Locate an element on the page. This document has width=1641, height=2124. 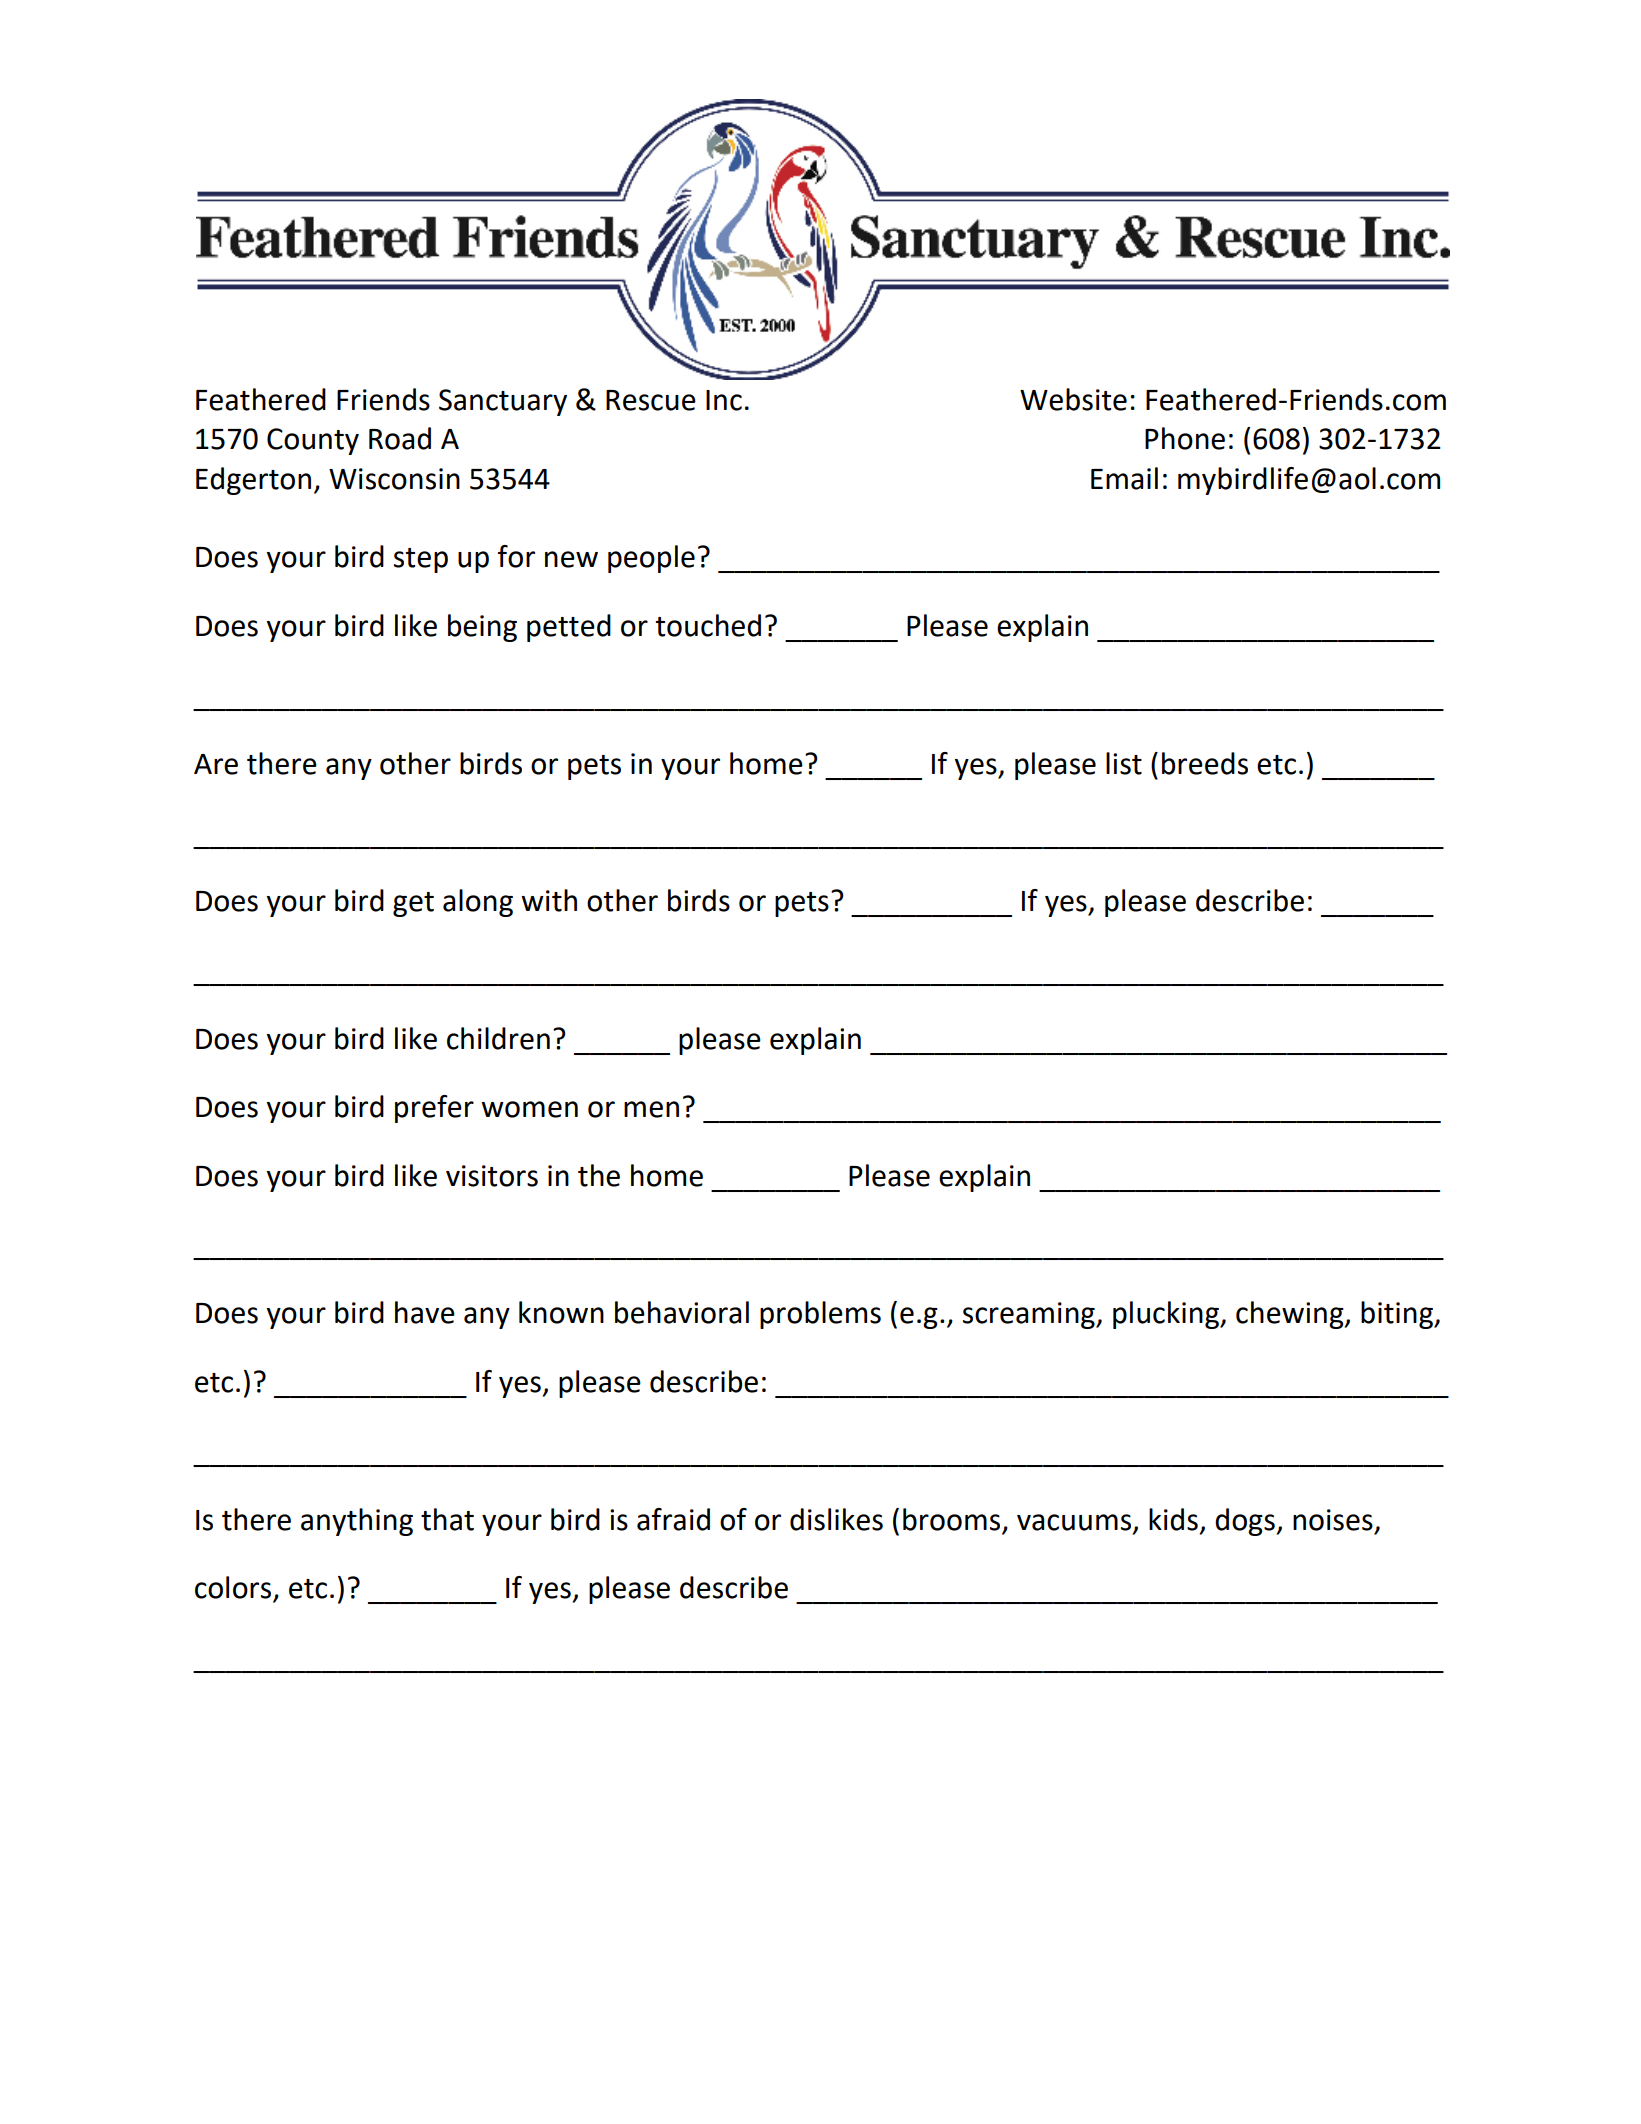
Phone is located at coordinates (1185, 438).
